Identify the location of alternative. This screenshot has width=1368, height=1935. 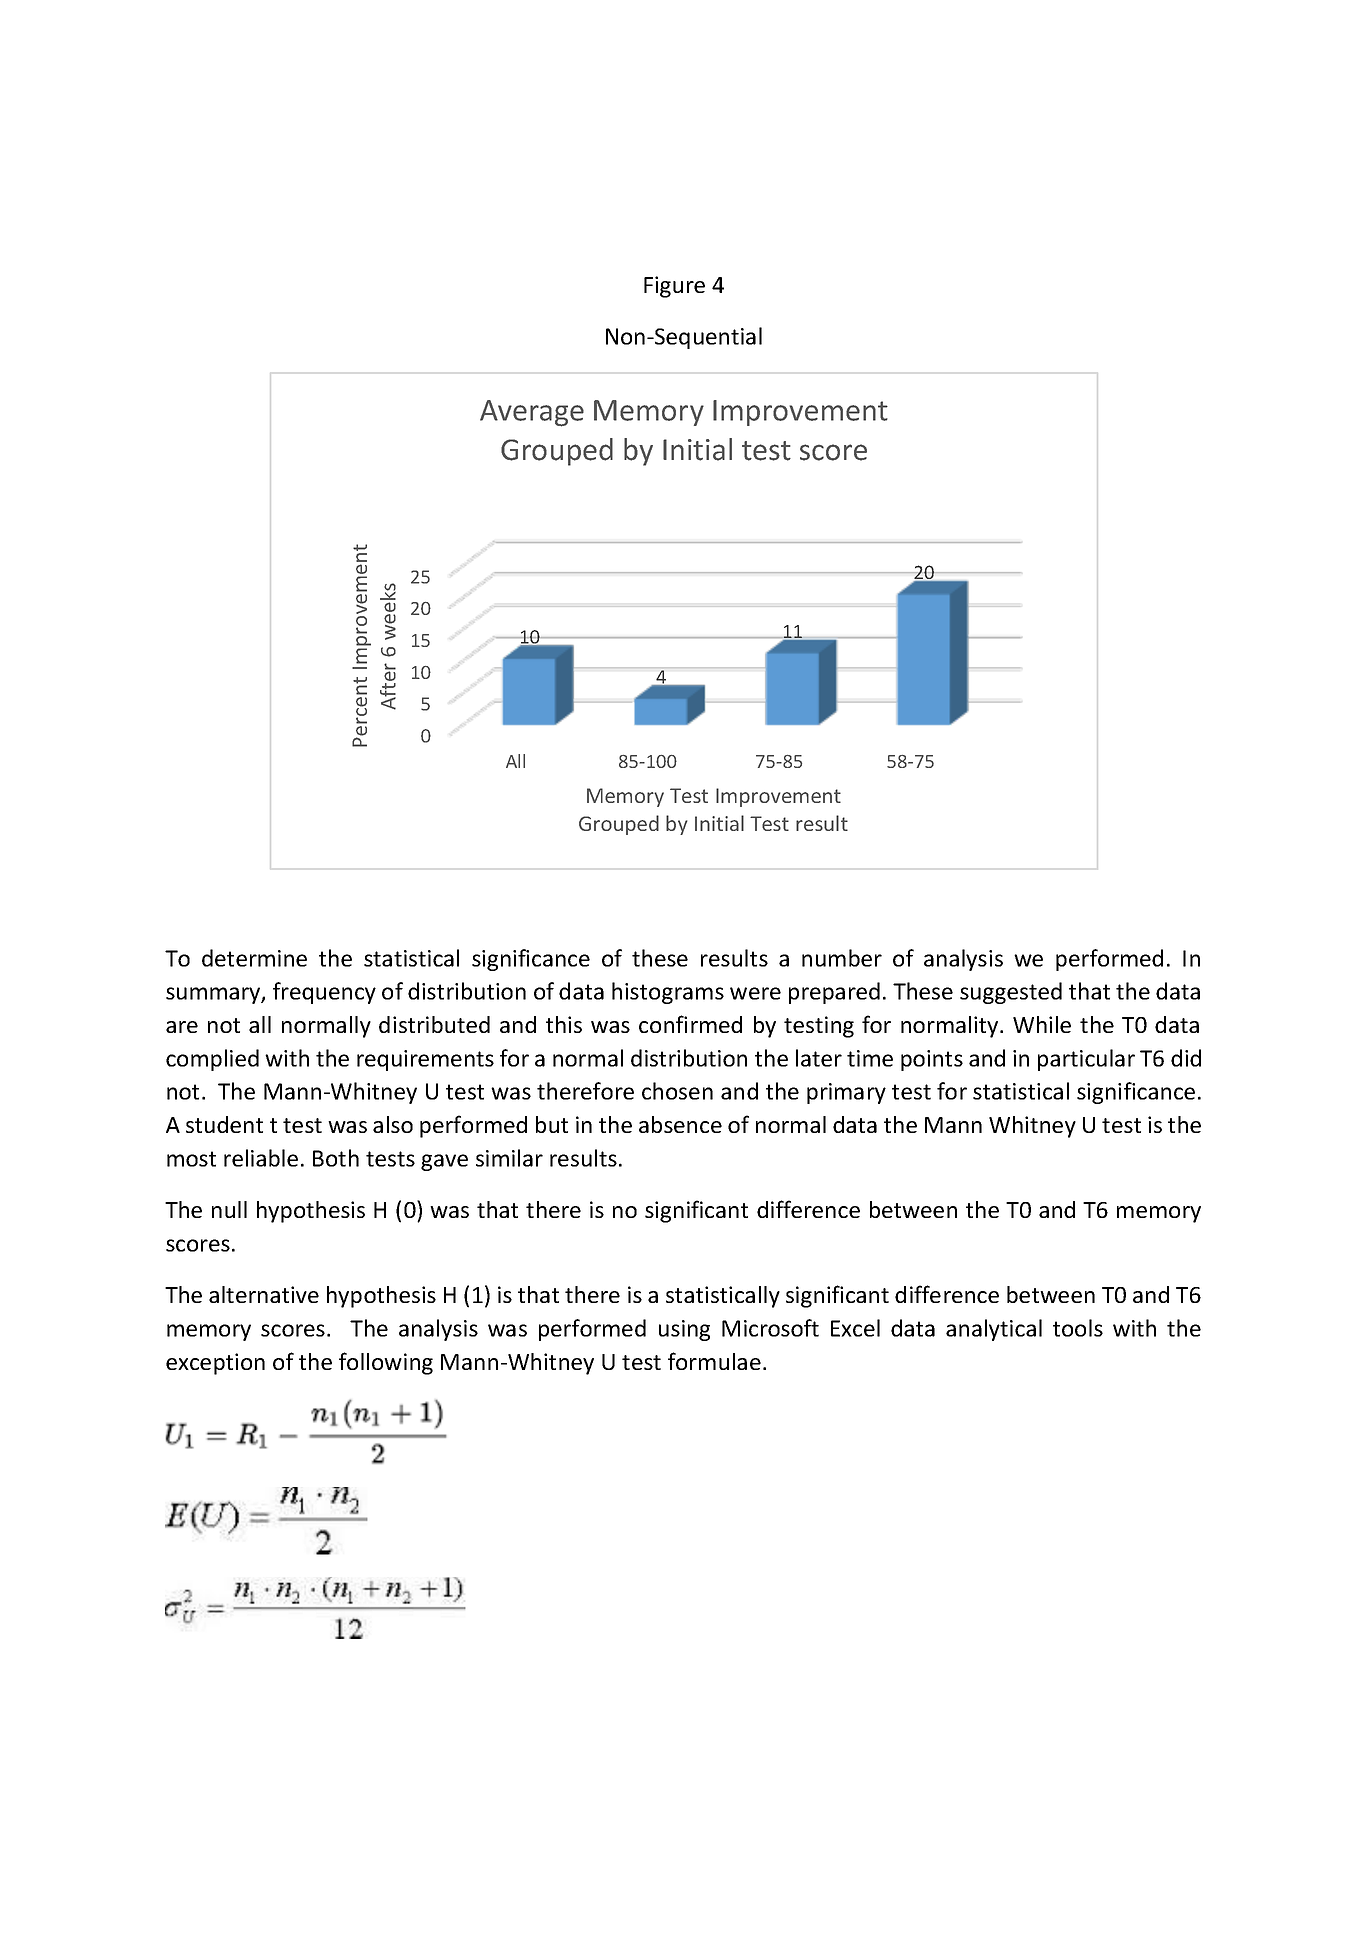
(264, 1294).
